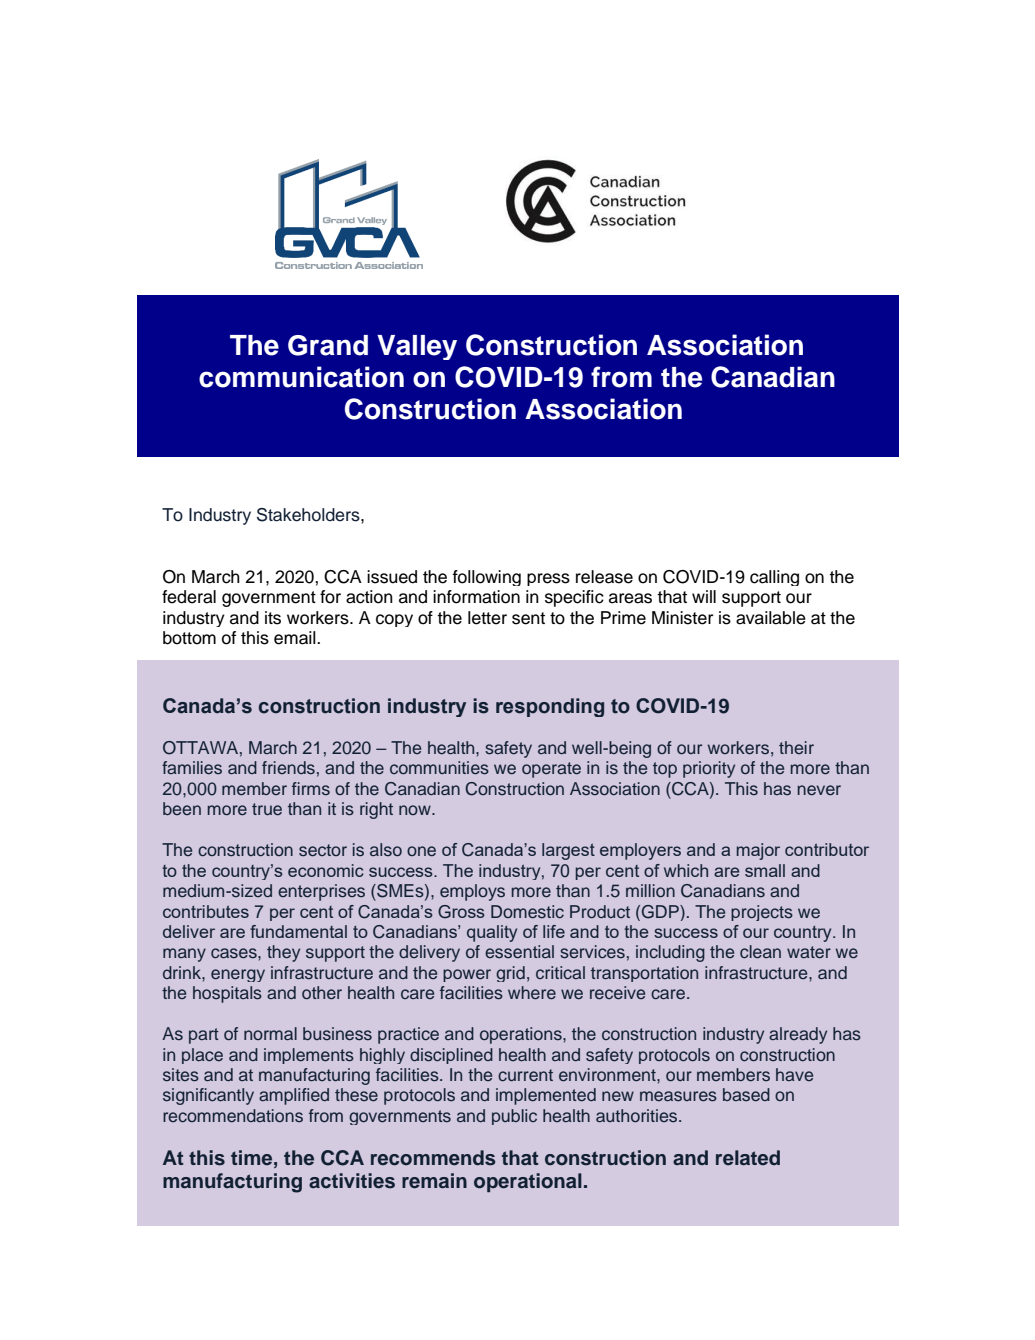 This screenshot has width=1035, height=1340. What do you see at coordinates (301, 377) in the screenshot?
I see `communication` at bounding box center [301, 377].
